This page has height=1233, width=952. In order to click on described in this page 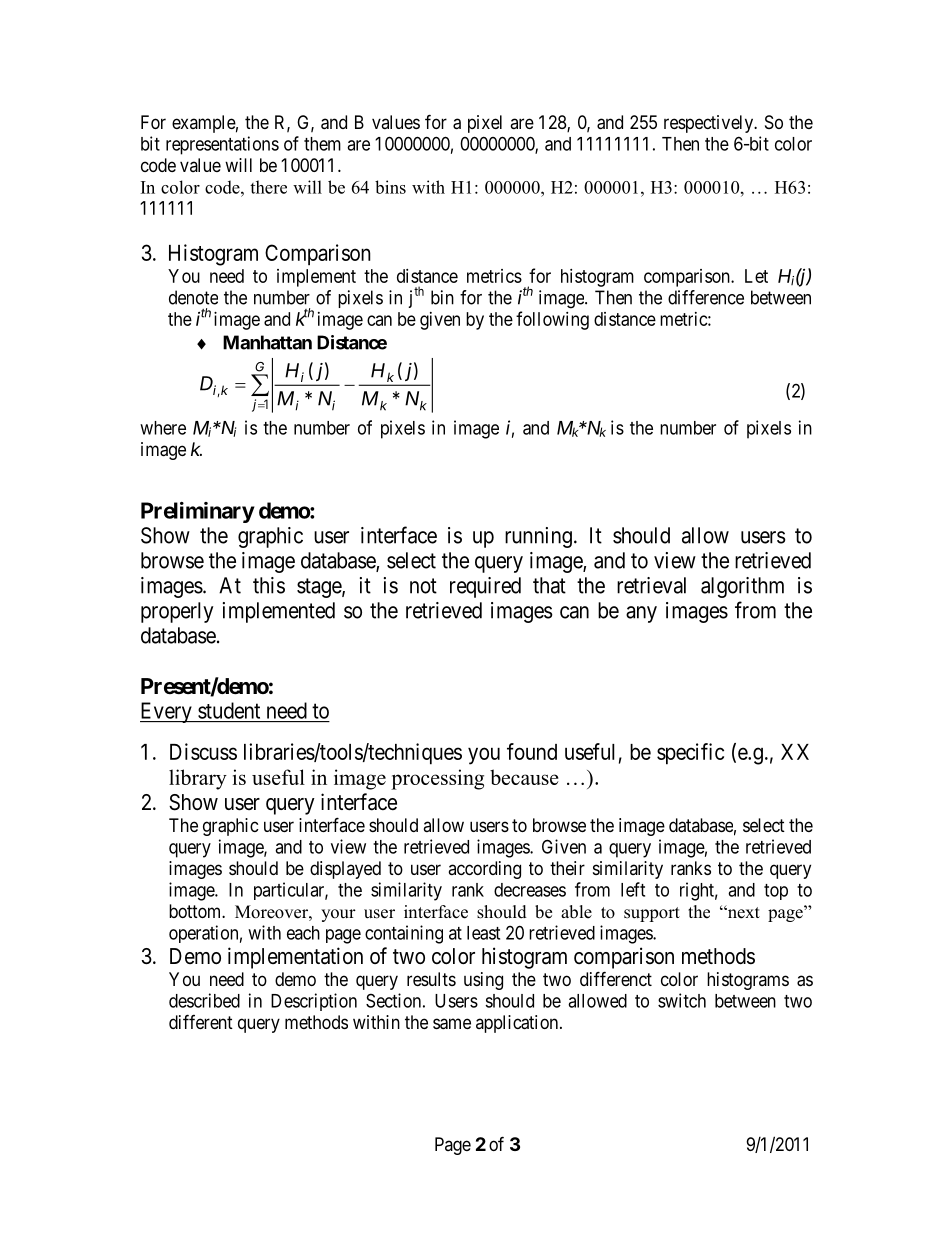, I will do `click(204, 1000)`.
